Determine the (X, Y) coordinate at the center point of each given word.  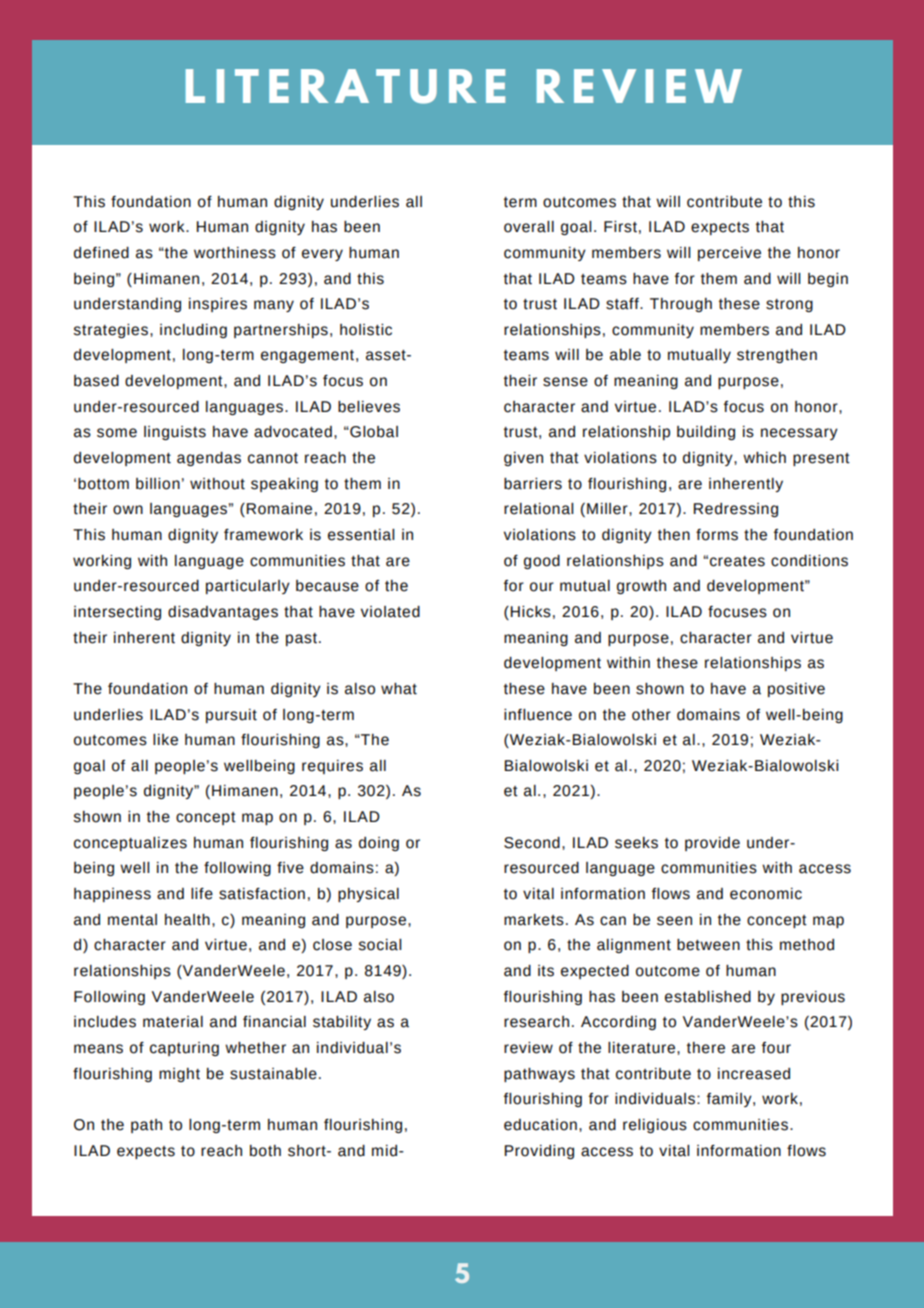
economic (766, 894)
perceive (729, 254)
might (179, 1075)
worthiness (235, 253)
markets (534, 920)
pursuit (231, 716)
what (399, 689)
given (523, 459)
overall (529, 227)
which (764, 458)
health (187, 920)
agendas (209, 459)
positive (796, 690)
